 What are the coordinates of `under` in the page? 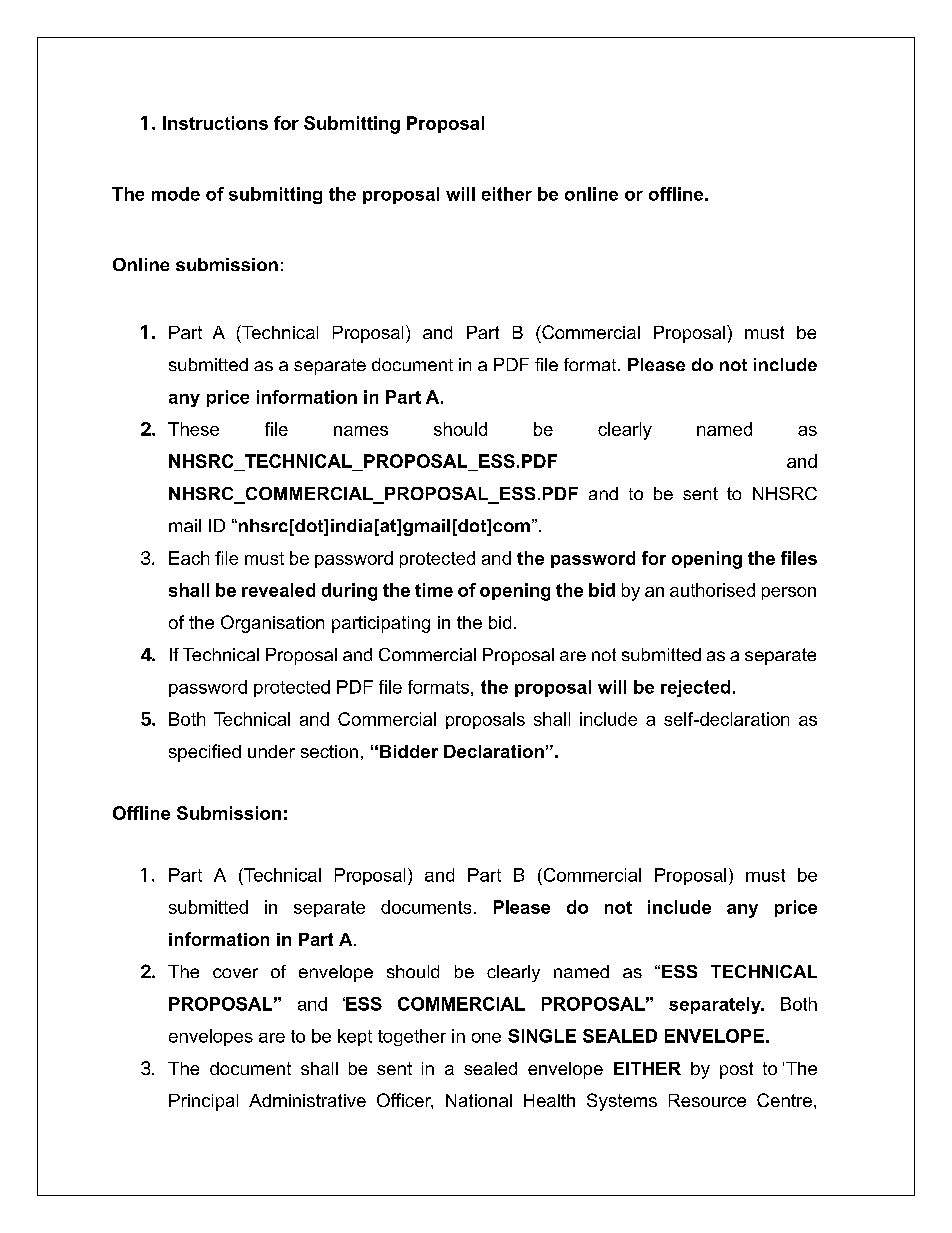 It's located at (271, 751).
